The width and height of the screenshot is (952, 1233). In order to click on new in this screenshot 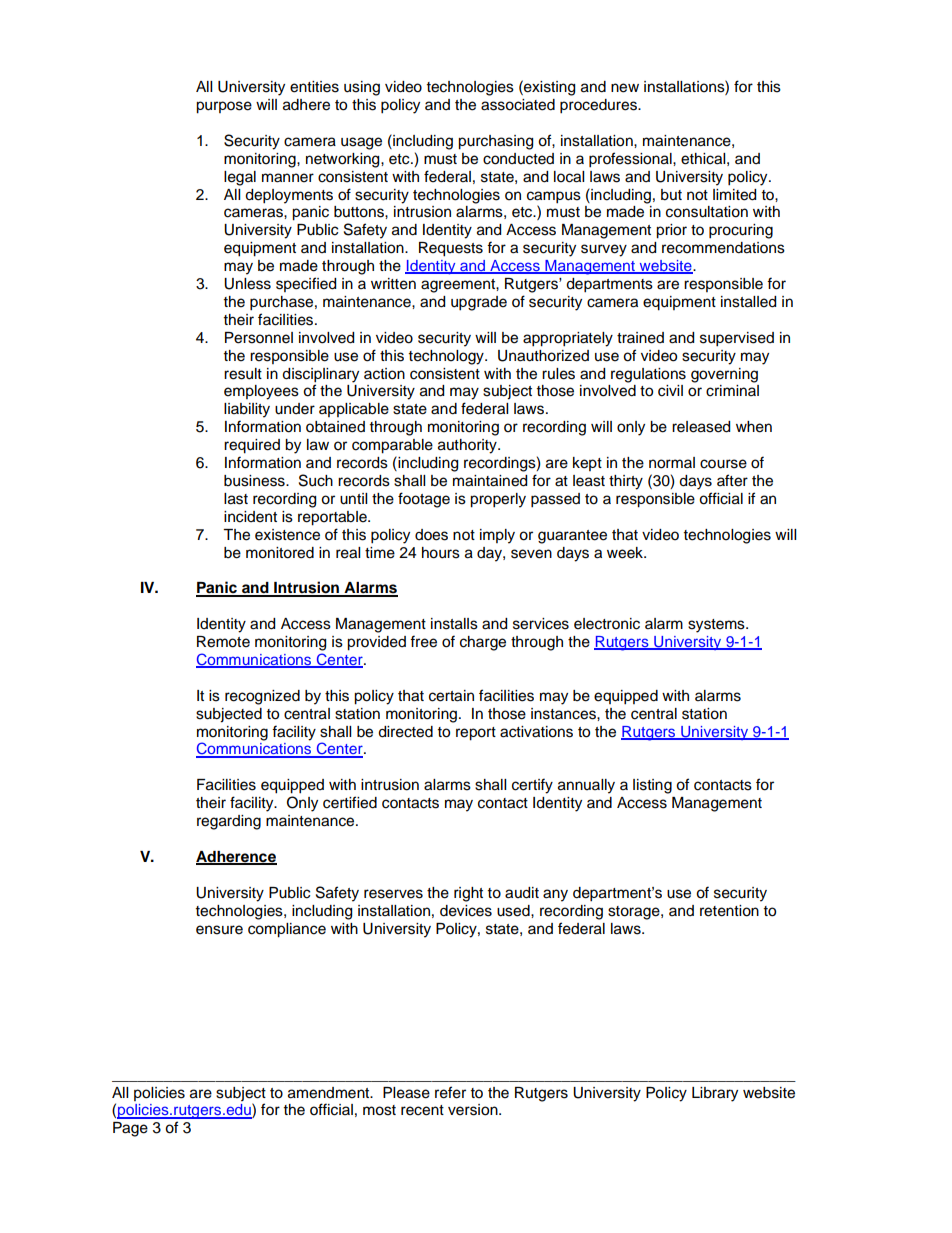, I will do `click(625, 88)`.
